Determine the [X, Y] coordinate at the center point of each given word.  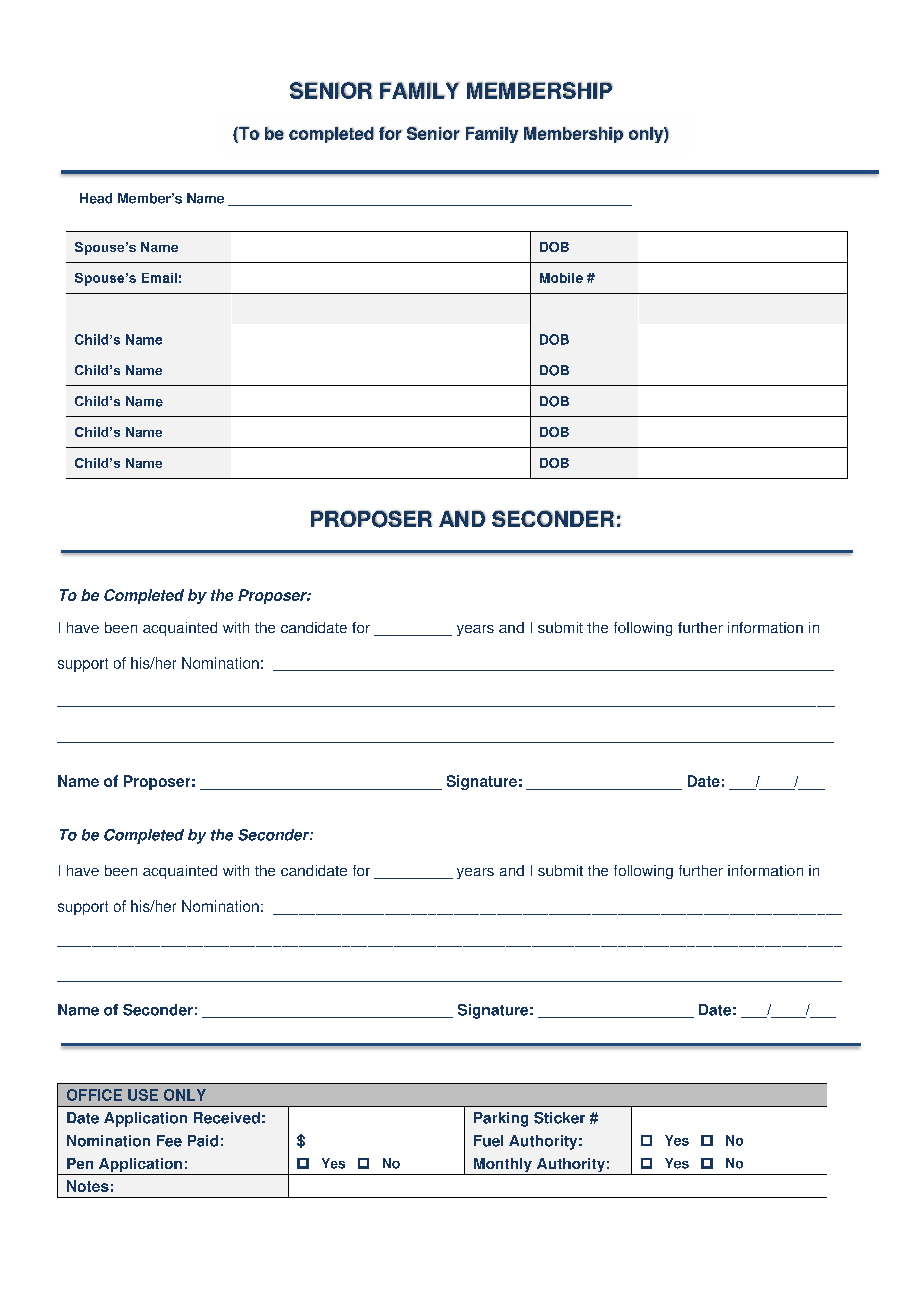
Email [159, 278]
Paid [203, 1141]
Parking [501, 1119]
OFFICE [94, 1095]
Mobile [561, 278]
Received [227, 1118]
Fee [169, 1141]
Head [96, 198]
